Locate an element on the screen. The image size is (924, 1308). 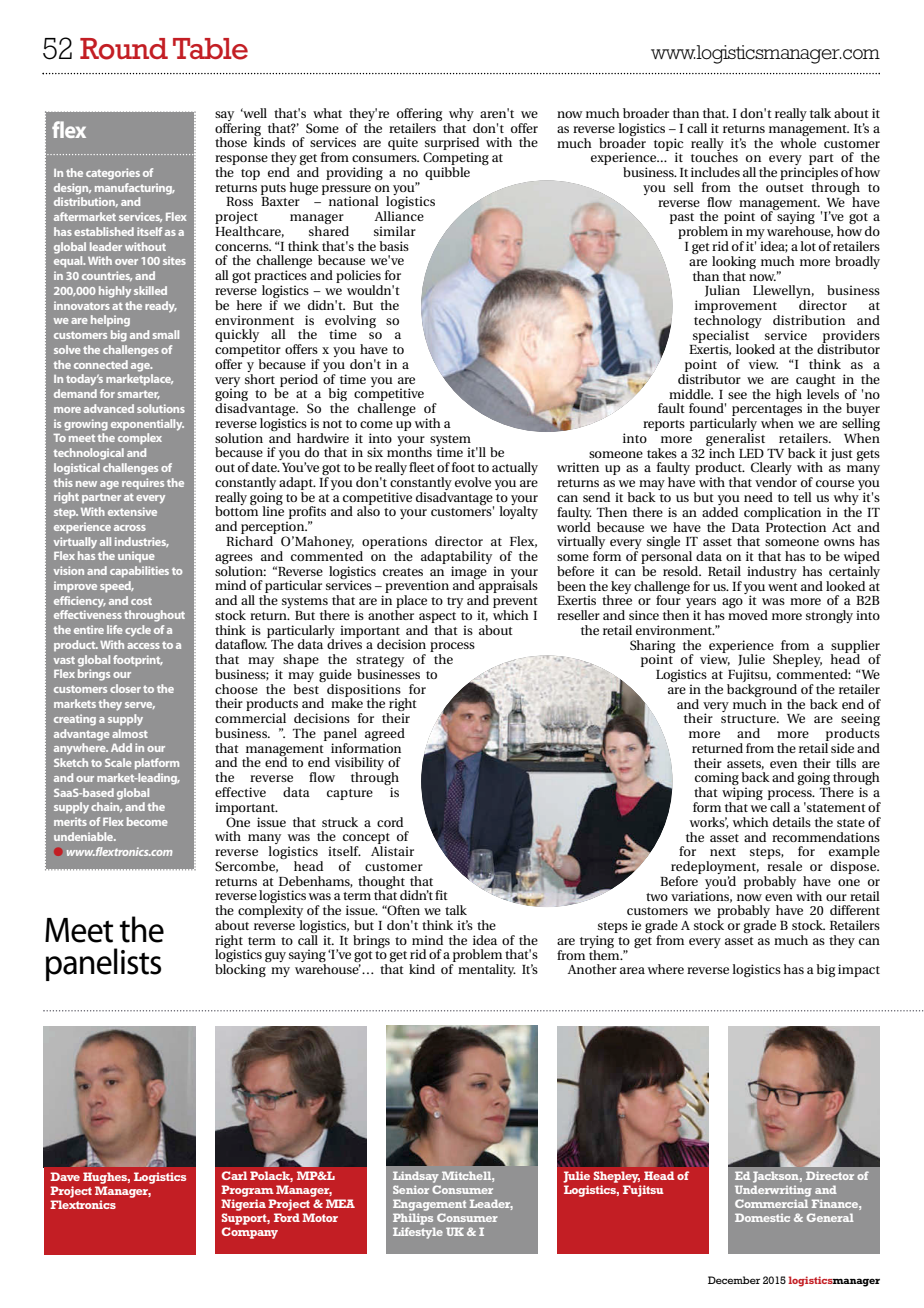
impact is located at coordinates (859, 970).
